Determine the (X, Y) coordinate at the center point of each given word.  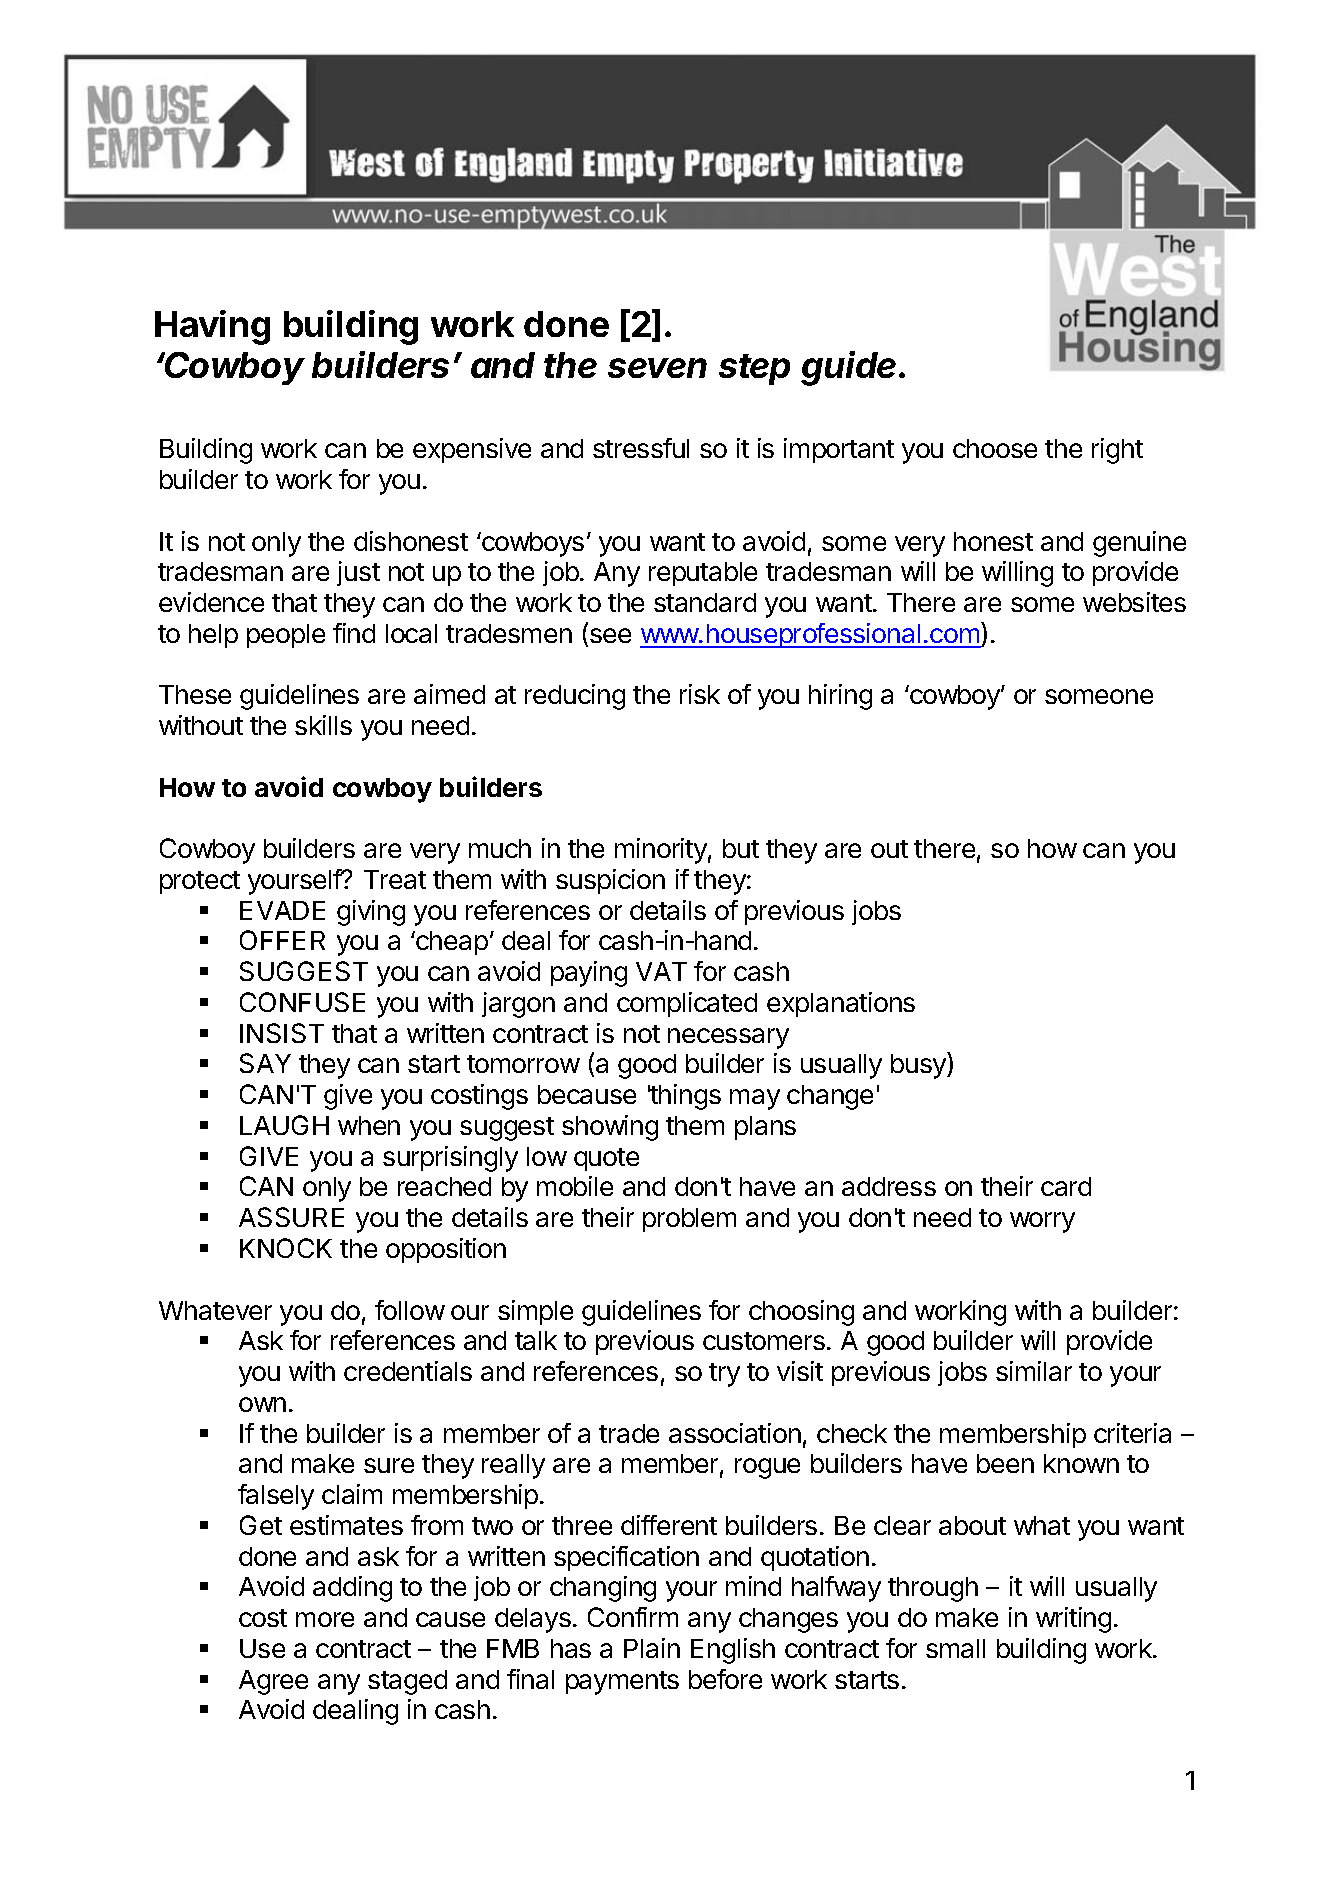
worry (1042, 1222)
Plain (652, 1648)
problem (689, 1220)
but (741, 848)
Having (212, 327)
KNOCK (286, 1248)
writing (1073, 1620)
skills (323, 725)
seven (657, 368)
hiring (840, 697)
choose (995, 448)
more (325, 1619)
